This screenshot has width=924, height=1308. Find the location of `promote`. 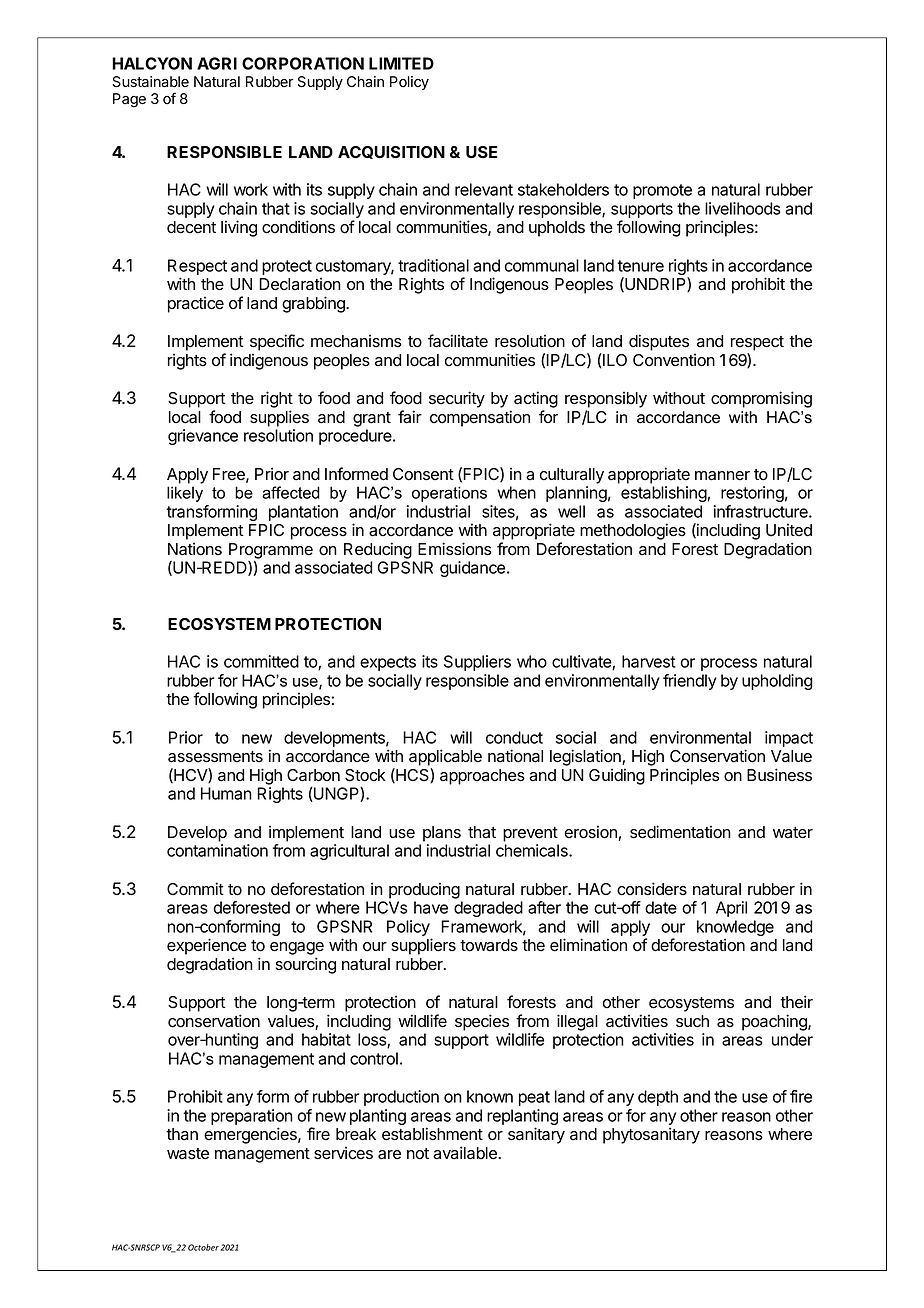

promote is located at coordinates (662, 191).
